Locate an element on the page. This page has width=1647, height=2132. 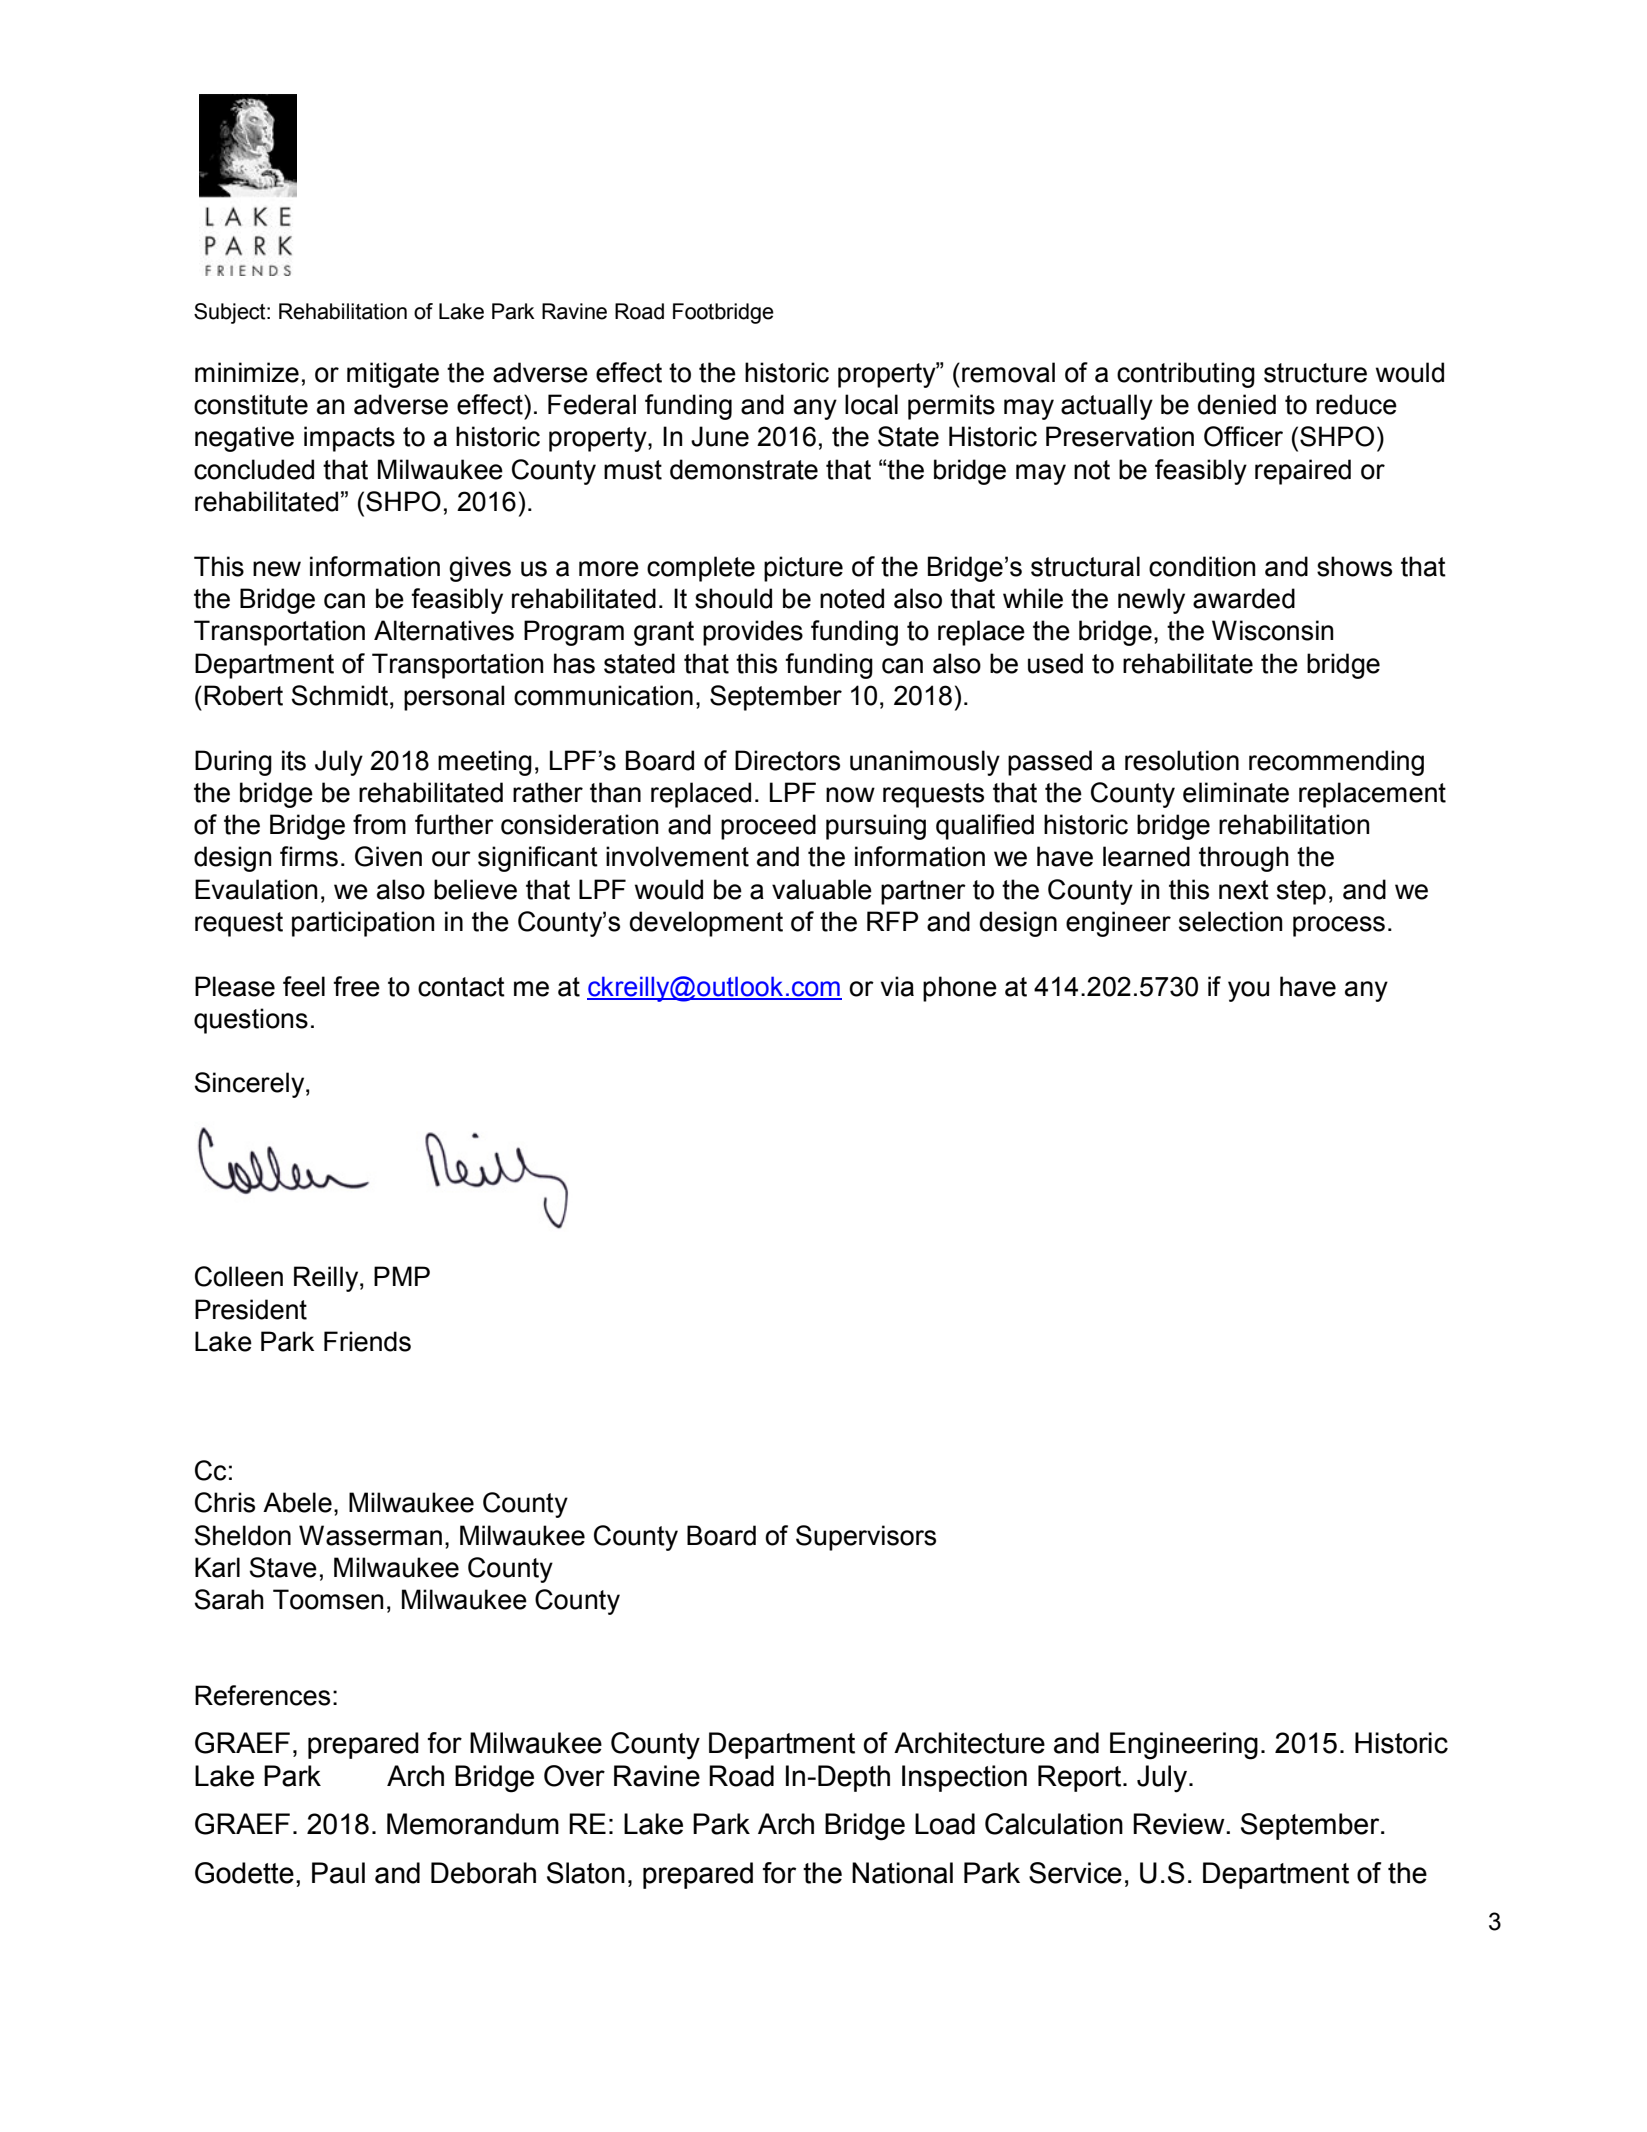
via is located at coordinates (897, 986).
